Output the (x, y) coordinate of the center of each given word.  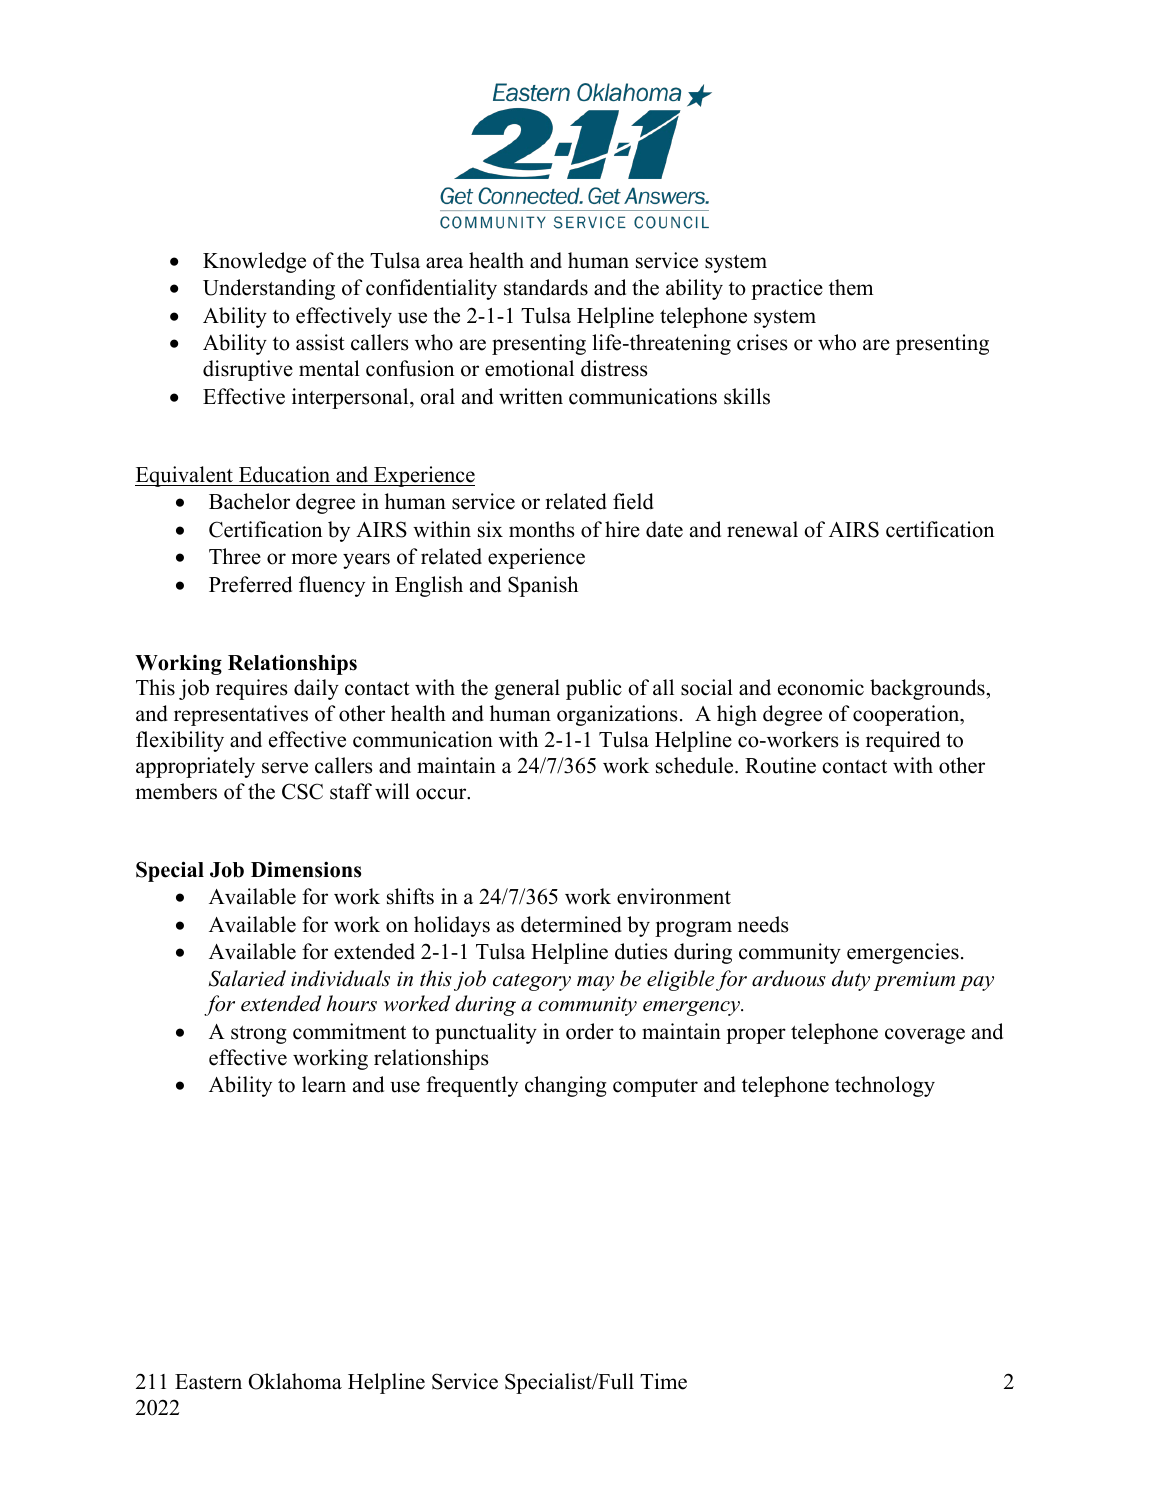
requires (252, 689)
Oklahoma (295, 1381)
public (594, 689)
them (851, 287)
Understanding (269, 289)
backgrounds (928, 689)
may (595, 983)
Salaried (247, 978)
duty (851, 980)
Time (663, 1381)
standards (546, 287)
